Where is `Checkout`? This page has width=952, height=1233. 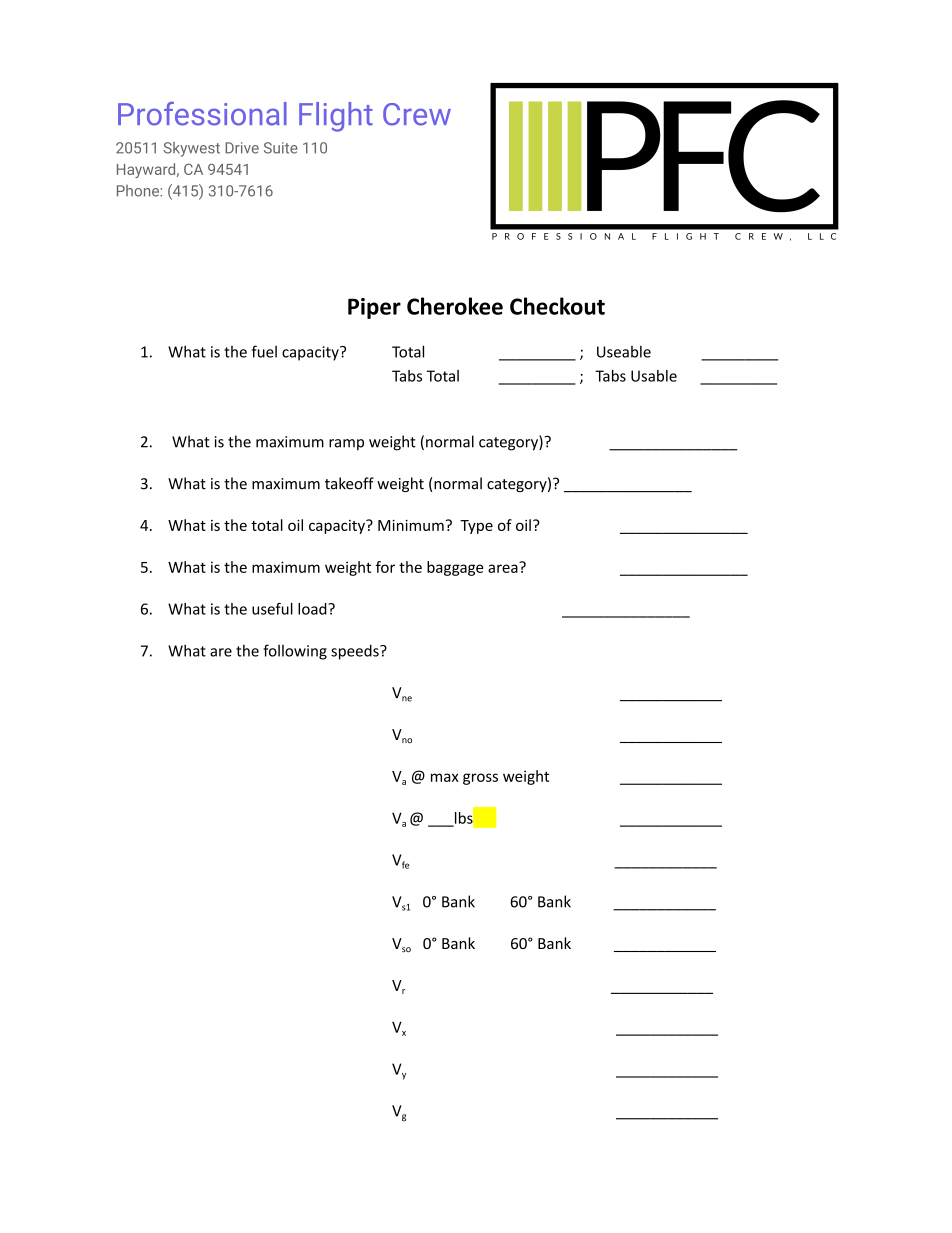 Checkout is located at coordinates (557, 306).
